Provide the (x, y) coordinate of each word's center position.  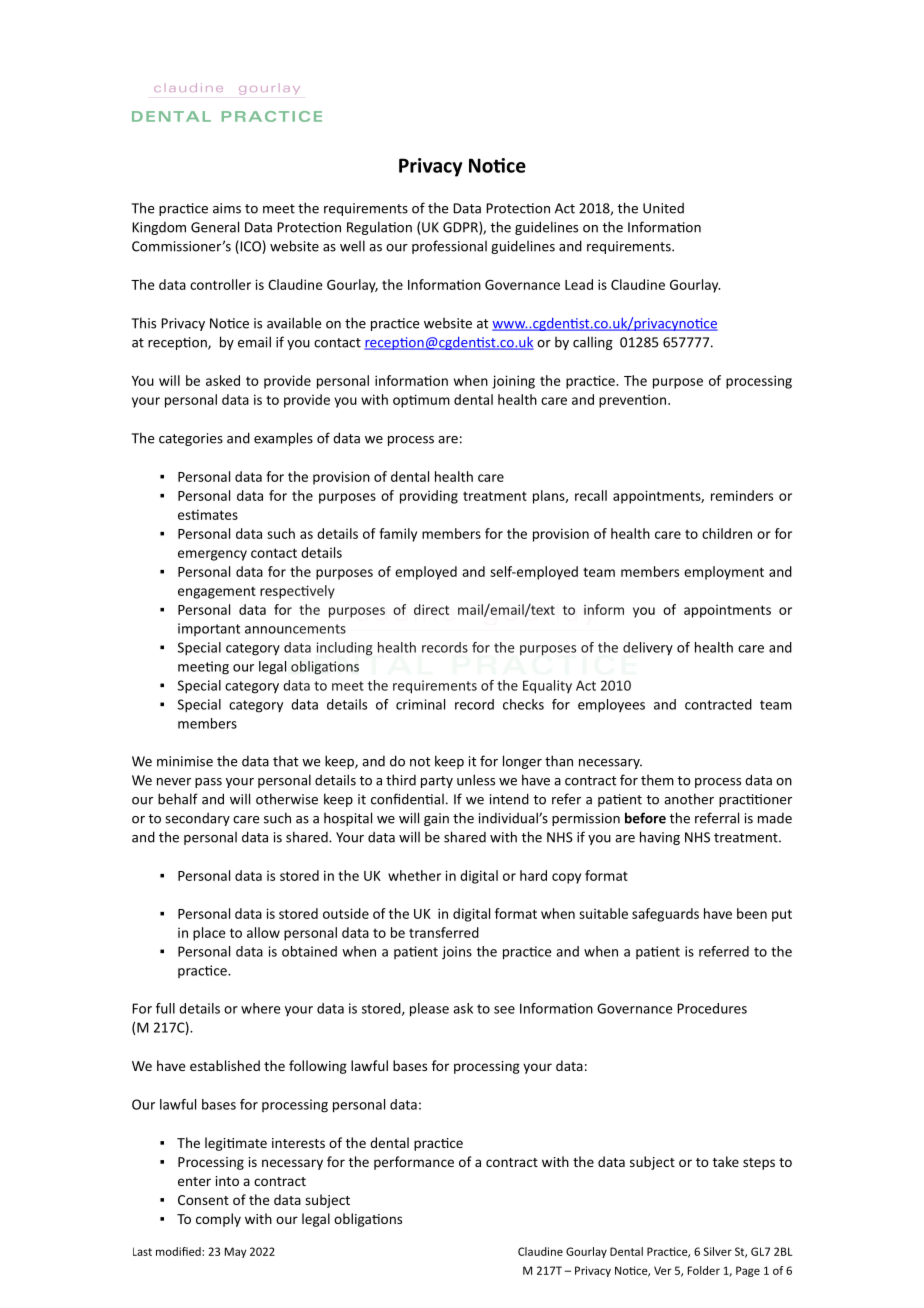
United (663, 208)
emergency (212, 555)
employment (724, 573)
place (209, 934)
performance (414, 1163)
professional (449, 247)
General (215, 227)
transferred (444, 932)
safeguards (665, 915)
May (235, 1252)
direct (431, 609)
